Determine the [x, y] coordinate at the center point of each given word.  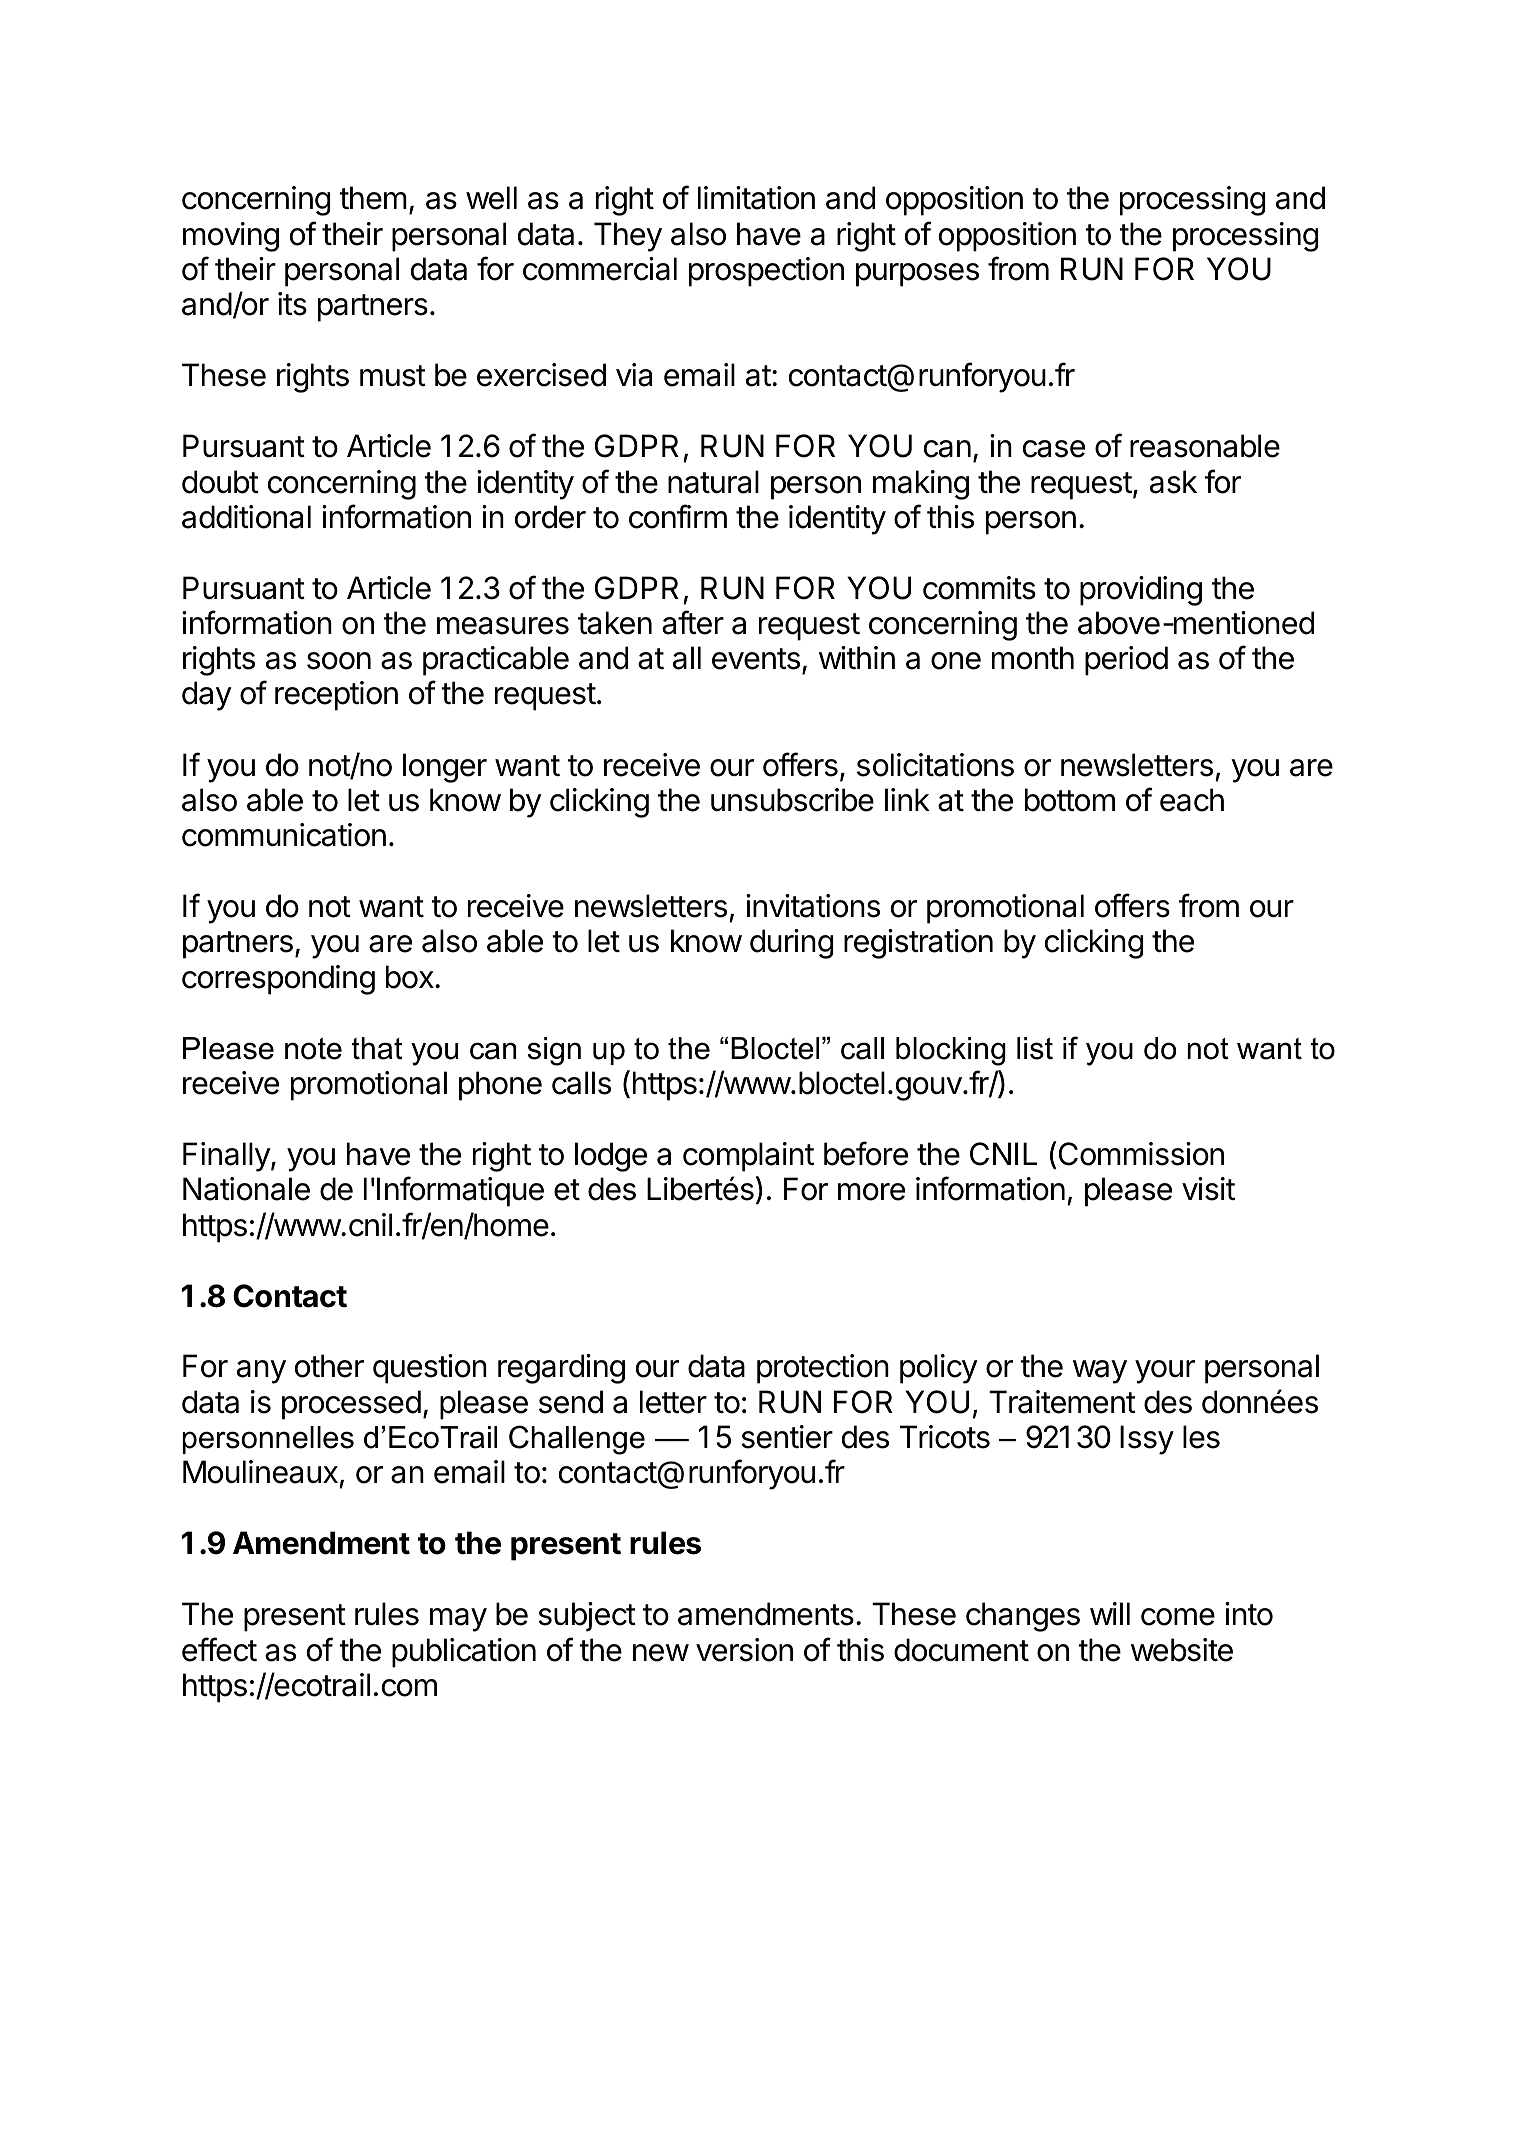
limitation [756, 198]
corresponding [278, 980]
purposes [917, 275]
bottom [1070, 800]
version [744, 1650]
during [791, 944]
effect [219, 1649]
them [373, 198]
